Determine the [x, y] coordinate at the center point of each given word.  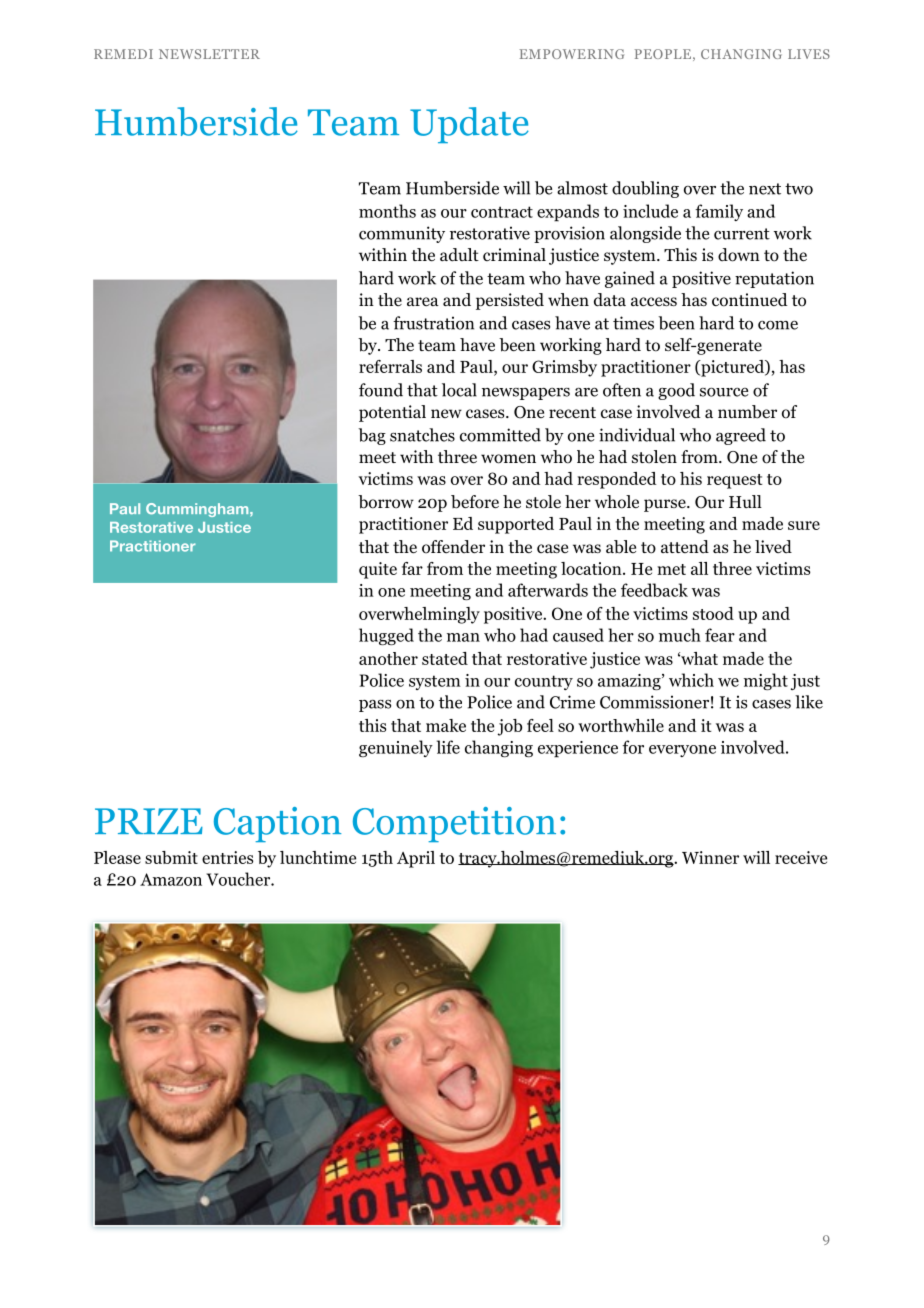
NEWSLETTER [209, 54]
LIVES [809, 54]
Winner [710, 857]
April [416, 859]
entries [227, 857]
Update [469, 125]
